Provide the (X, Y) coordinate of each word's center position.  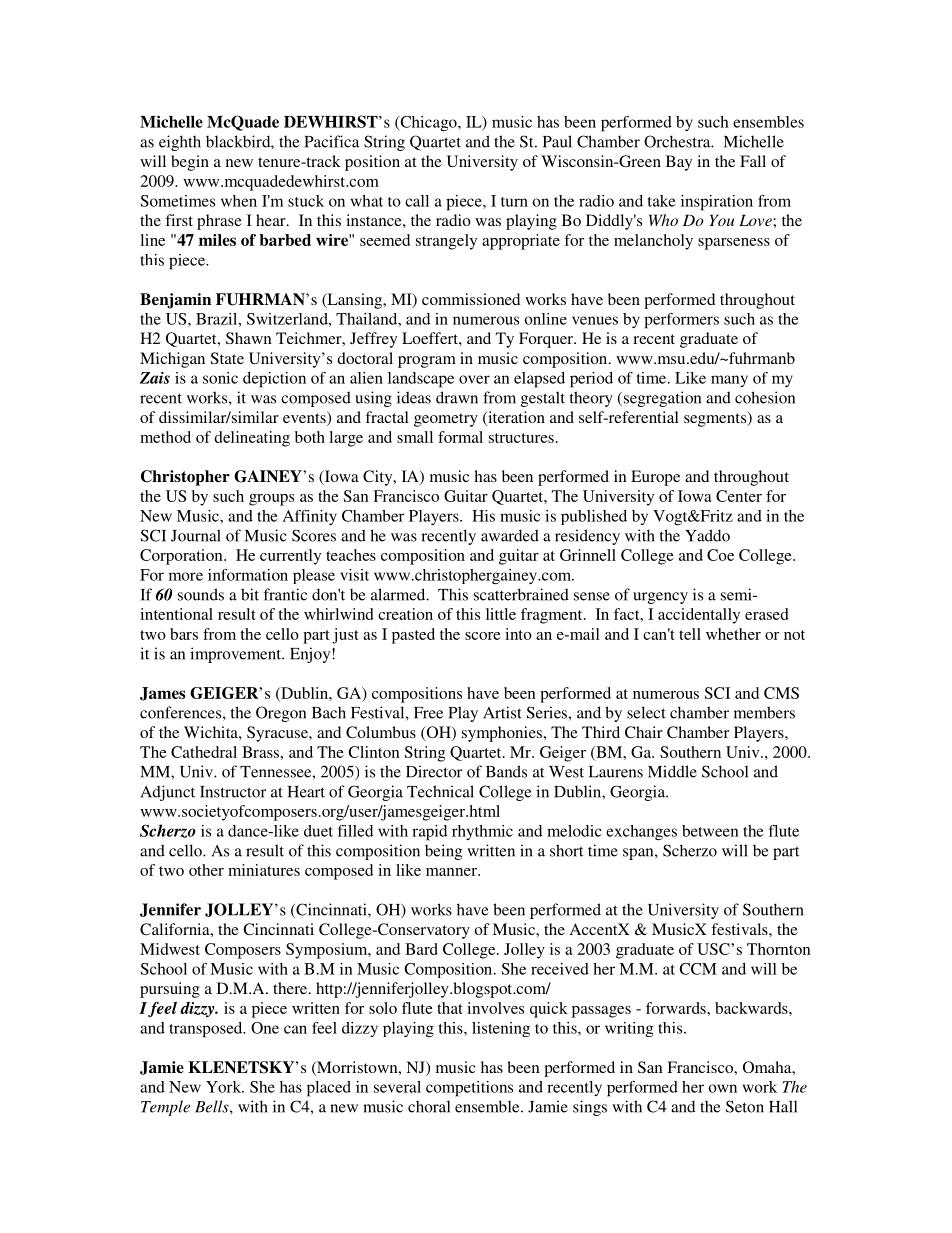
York (225, 1087)
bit (250, 594)
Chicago (428, 123)
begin (190, 163)
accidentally (699, 616)
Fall (753, 161)
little (501, 614)
